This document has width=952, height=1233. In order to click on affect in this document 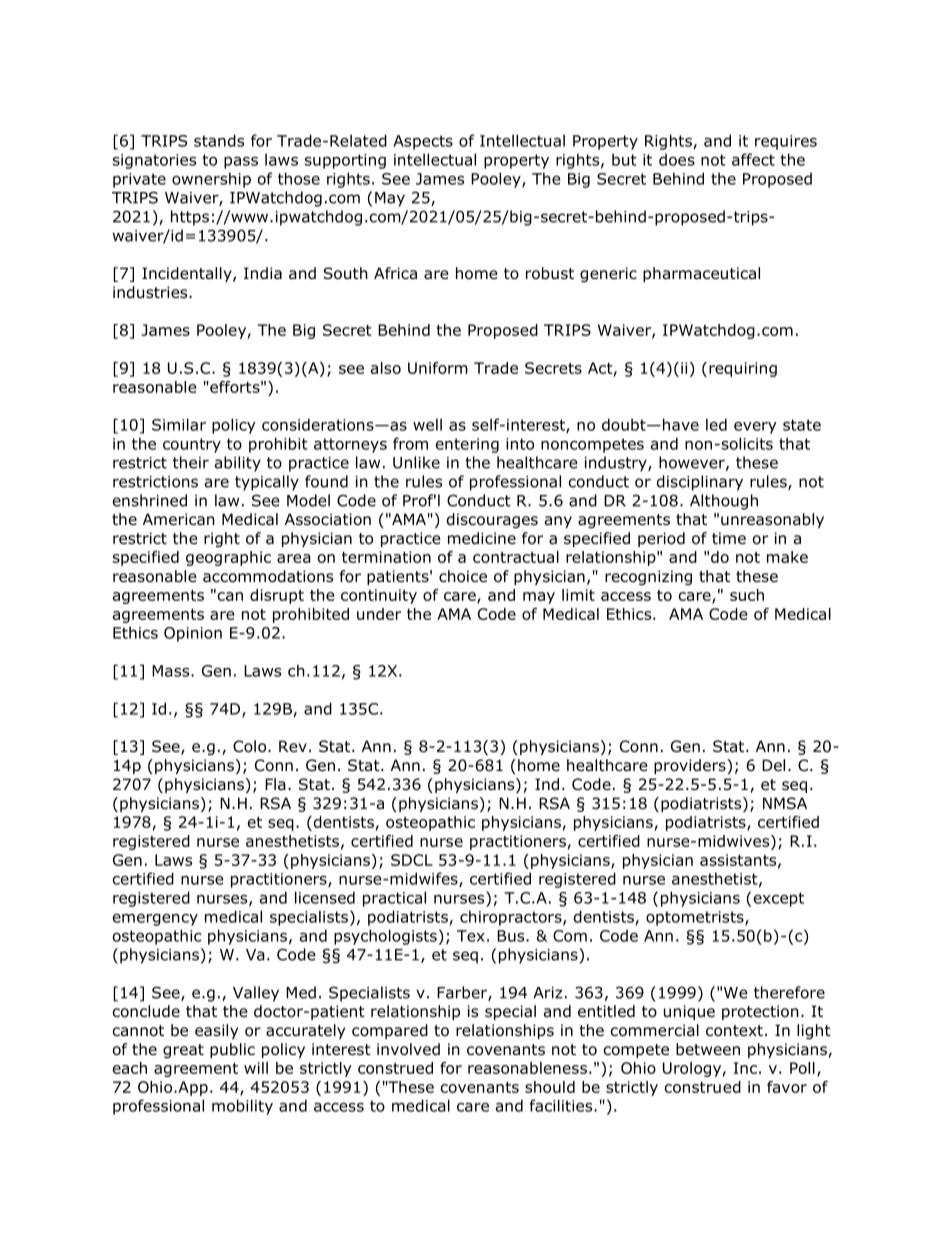, I will do `click(753, 159)`.
